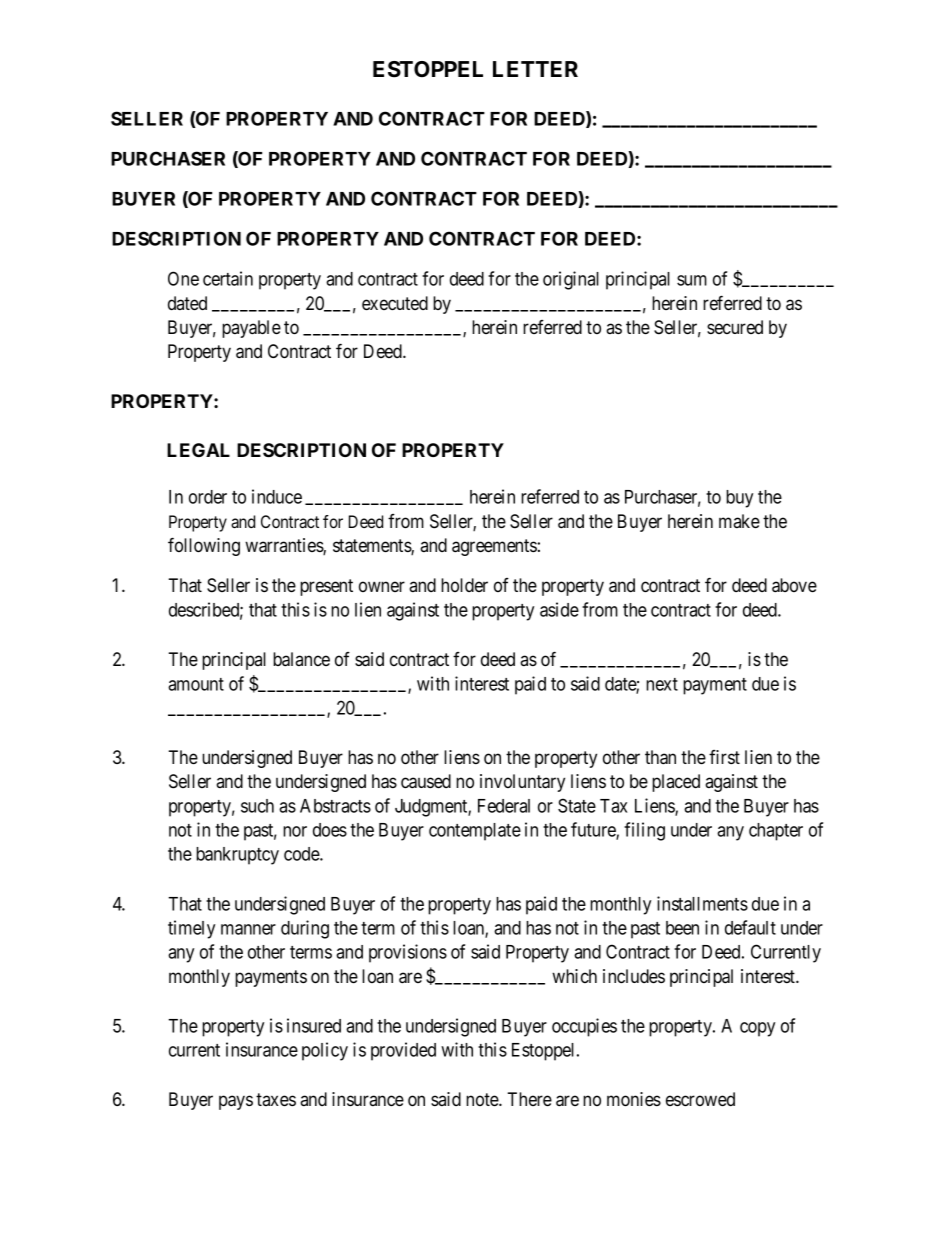  I want to click on LEGAL, so click(198, 450).
